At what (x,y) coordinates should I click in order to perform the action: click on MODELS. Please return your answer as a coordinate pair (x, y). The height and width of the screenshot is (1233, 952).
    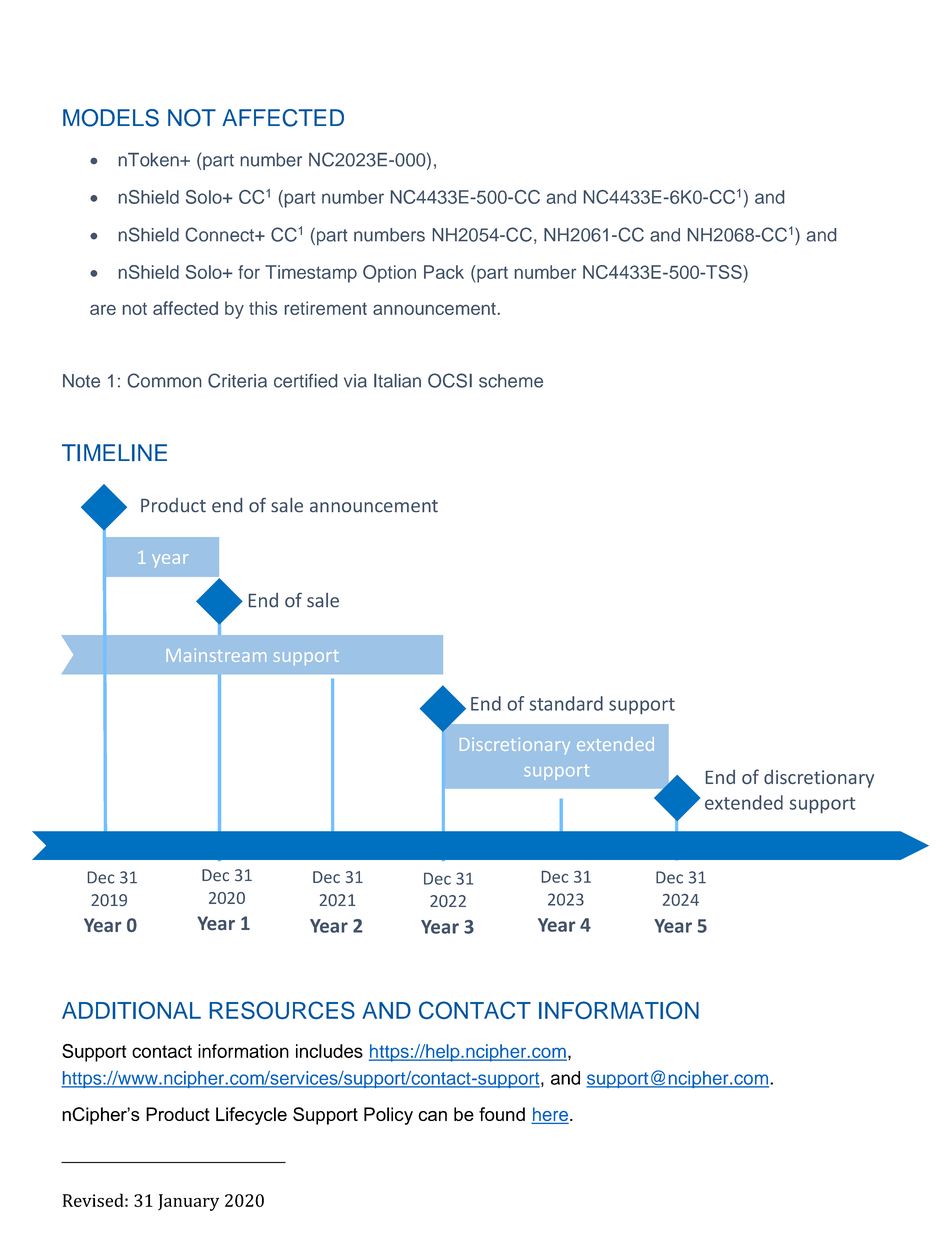
    Looking at the image, I should click on (111, 118).
